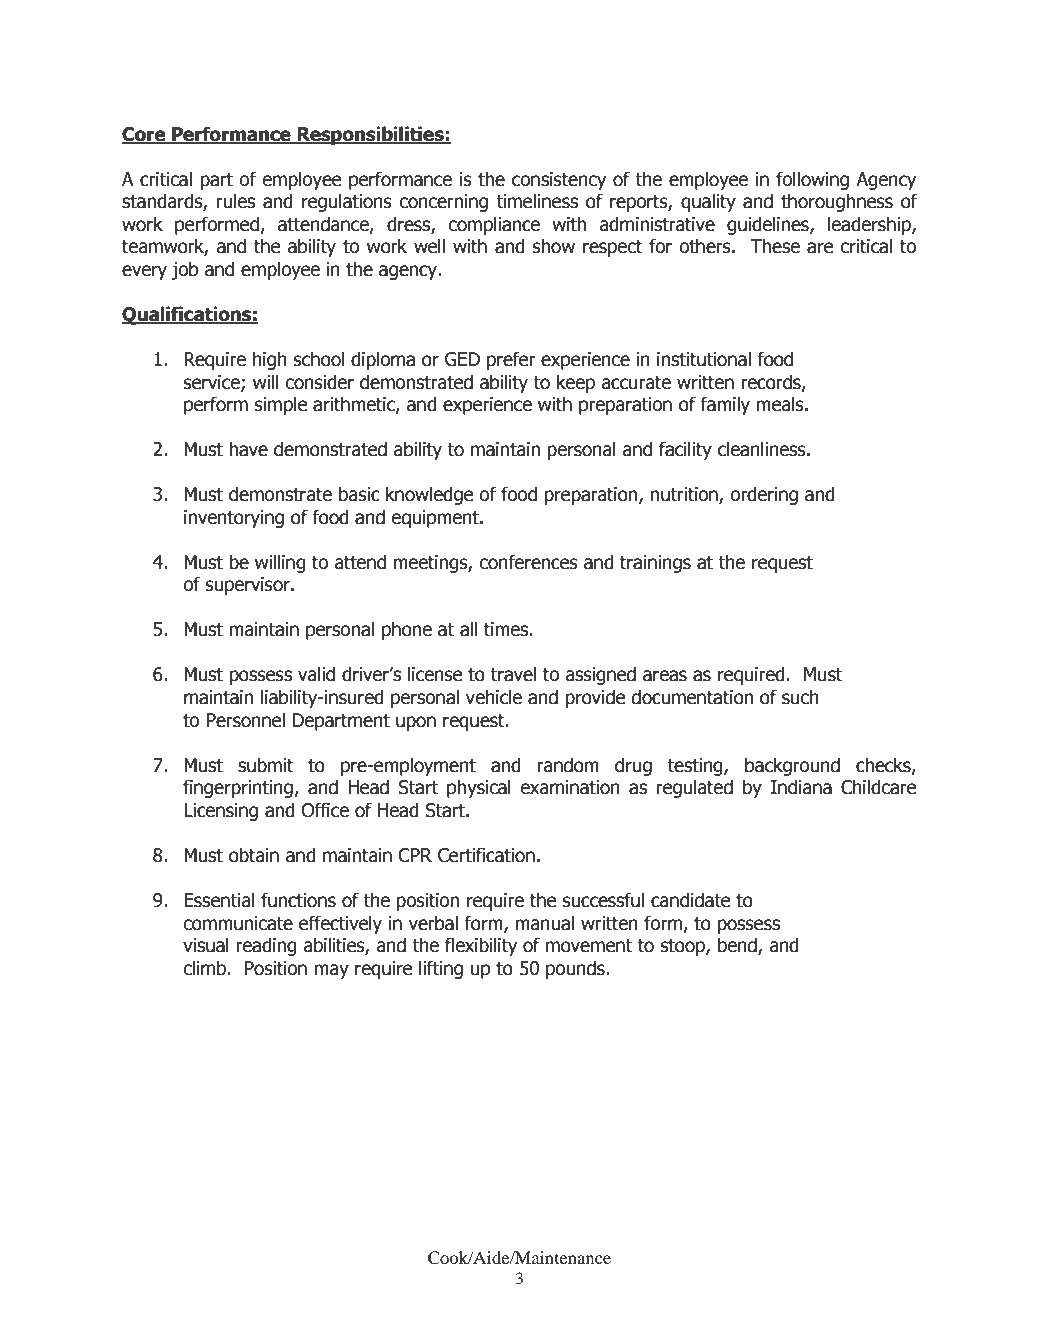  I want to click on rules, so click(235, 201).
